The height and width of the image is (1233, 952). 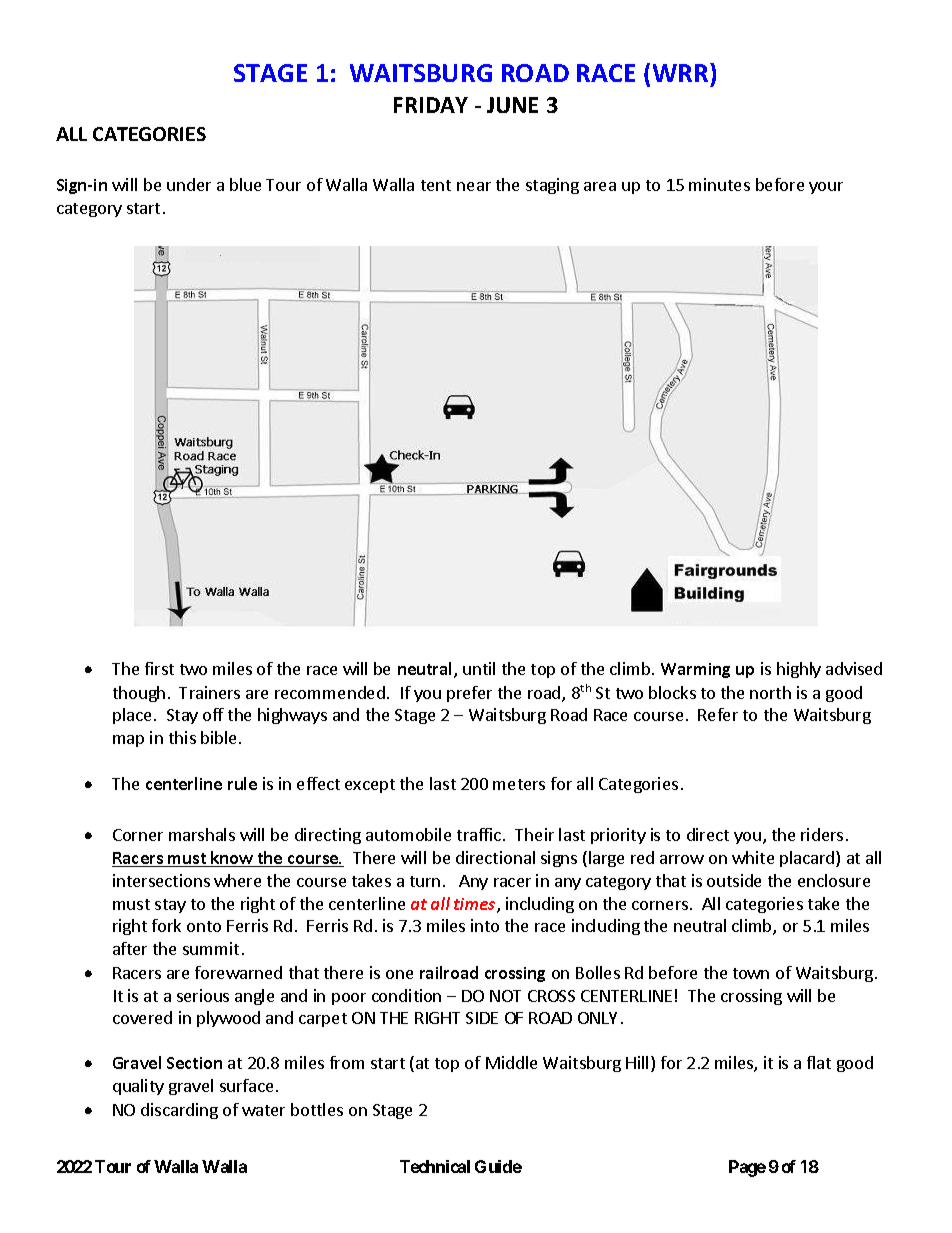 What do you see at coordinates (159, 668) in the image?
I see `first` at bounding box center [159, 668].
